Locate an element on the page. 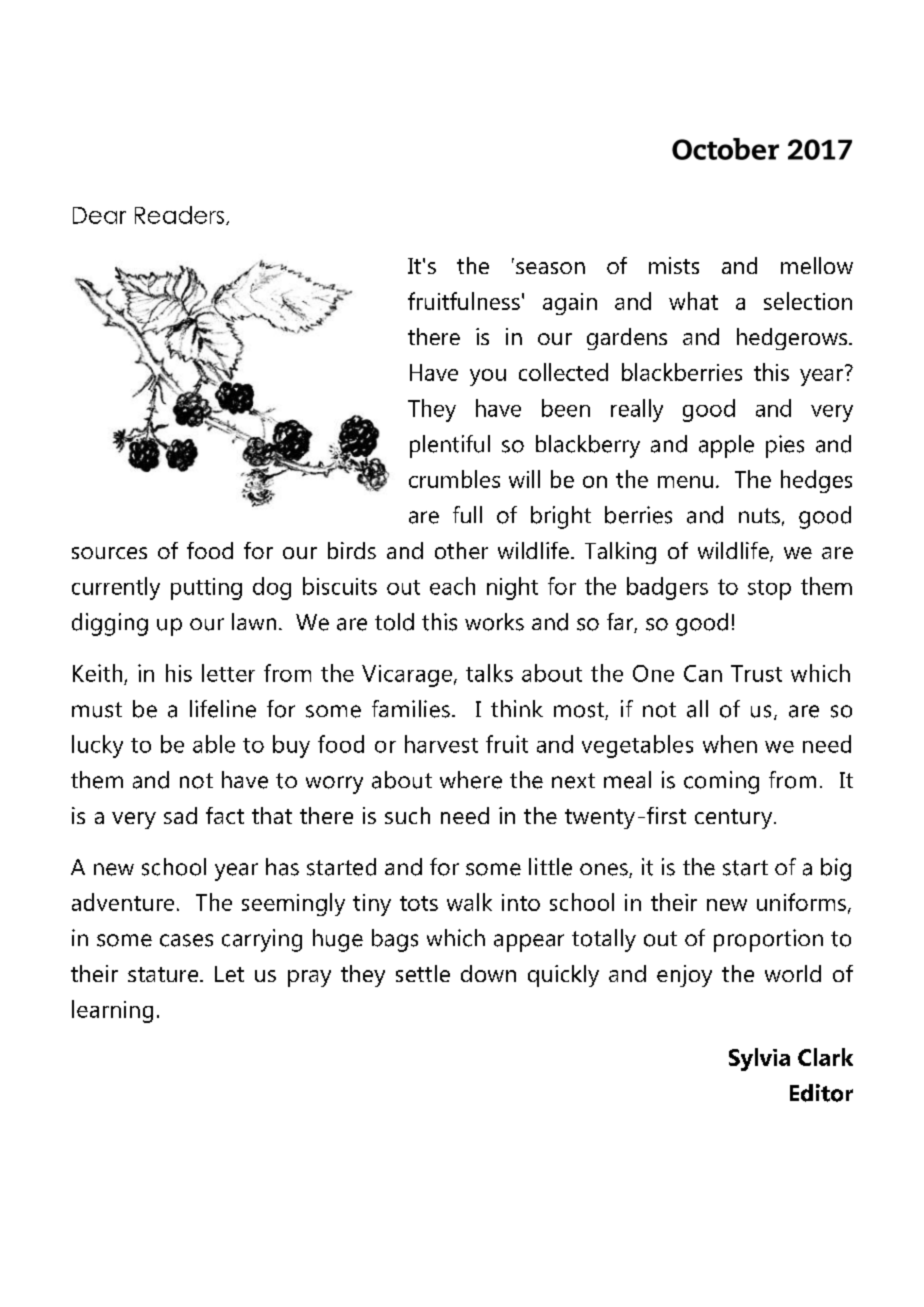 Image resolution: width=924 pixels, height=1307 pixels. Sylvia is located at coordinates (759, 1059).
